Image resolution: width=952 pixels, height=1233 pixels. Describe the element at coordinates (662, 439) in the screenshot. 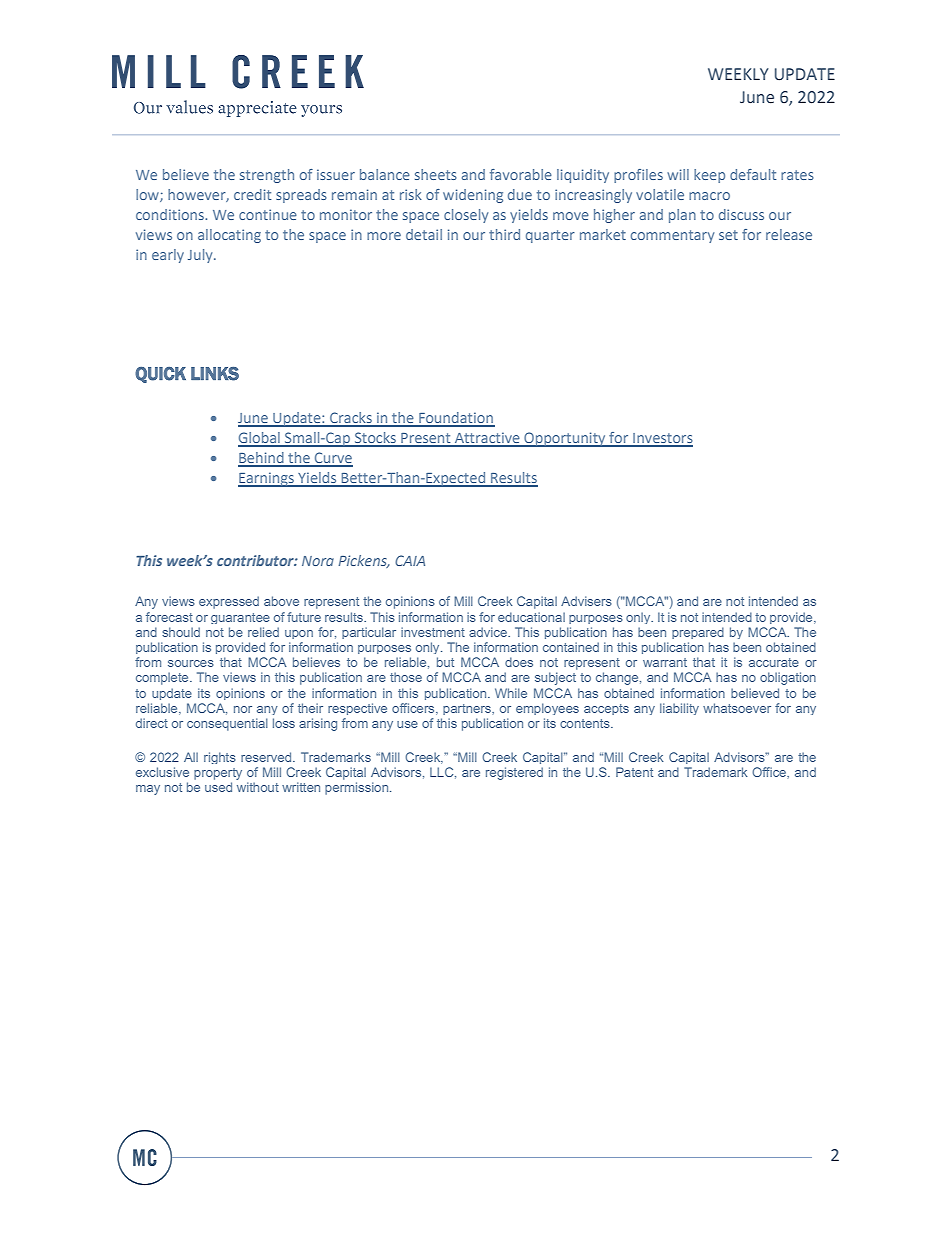

I see `Investors` at that location.
